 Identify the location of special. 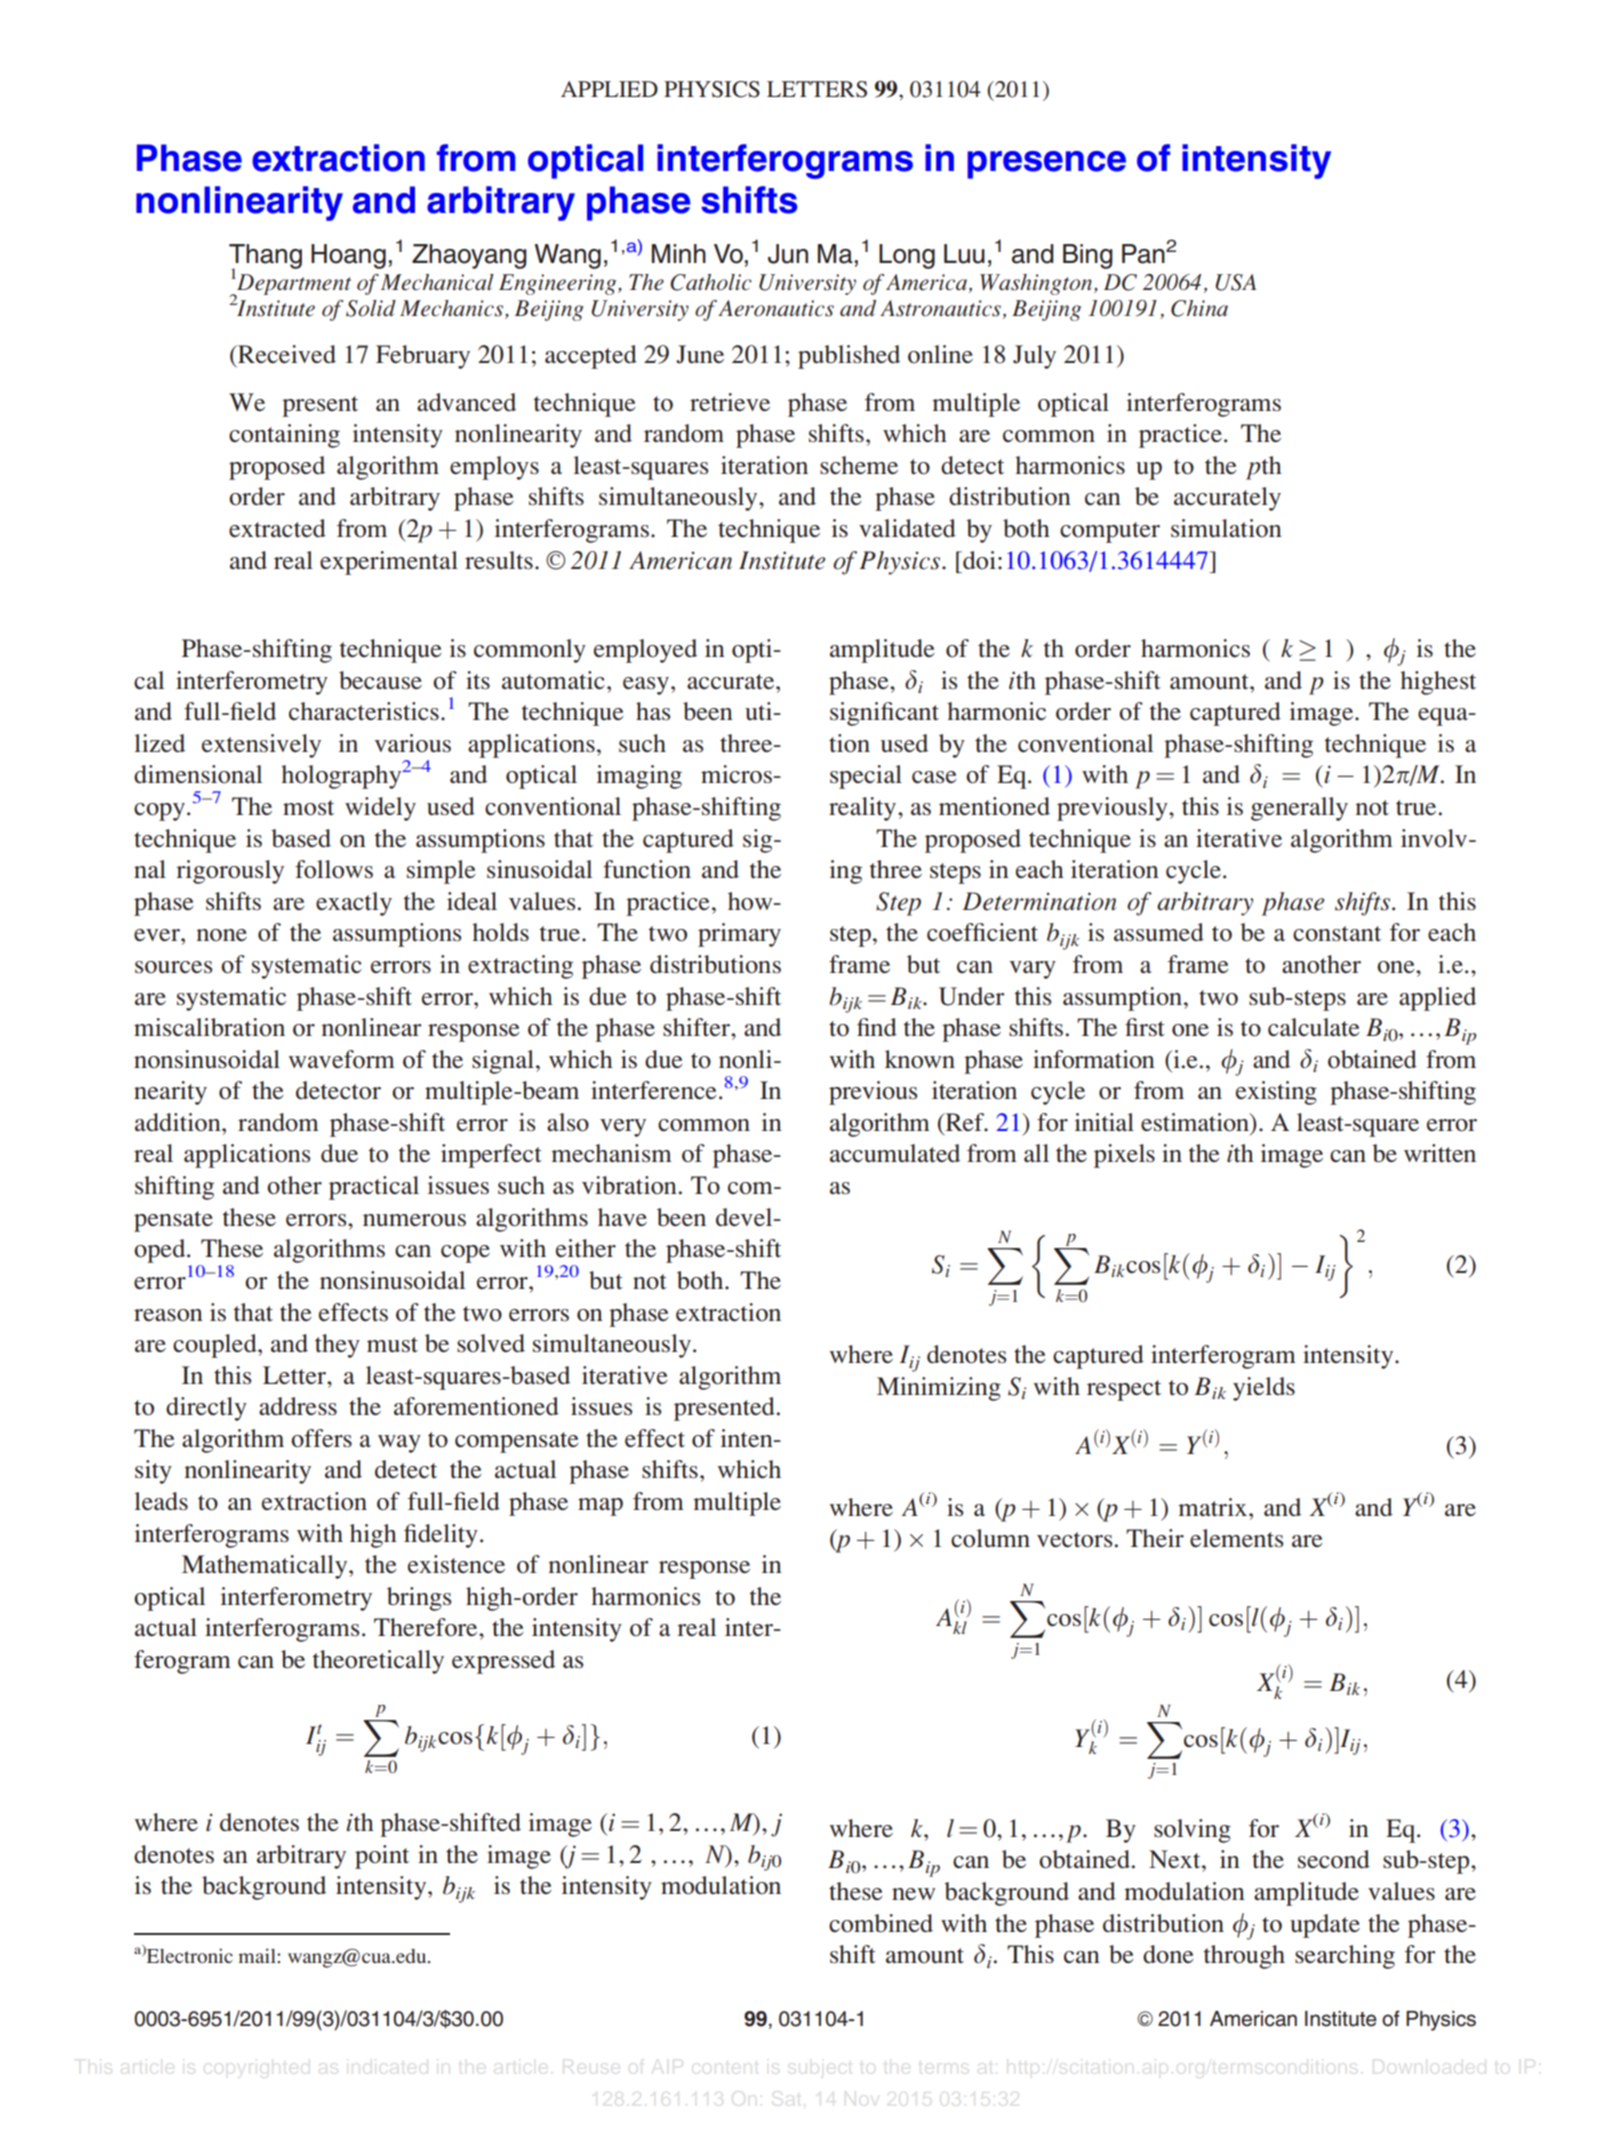
(866, 777).
